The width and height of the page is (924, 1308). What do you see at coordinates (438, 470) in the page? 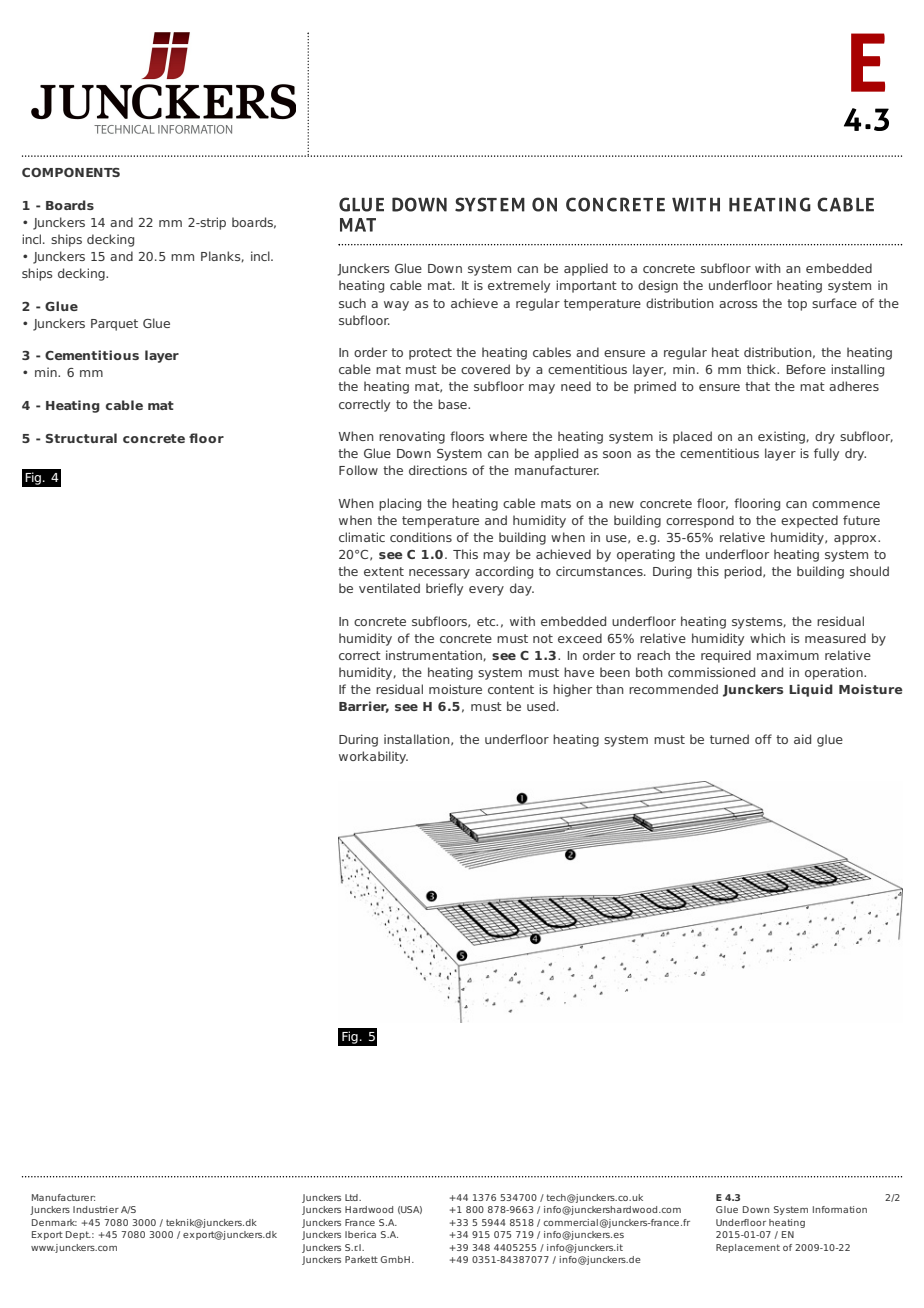
I see `directions` at bounding box center [438, 470].
